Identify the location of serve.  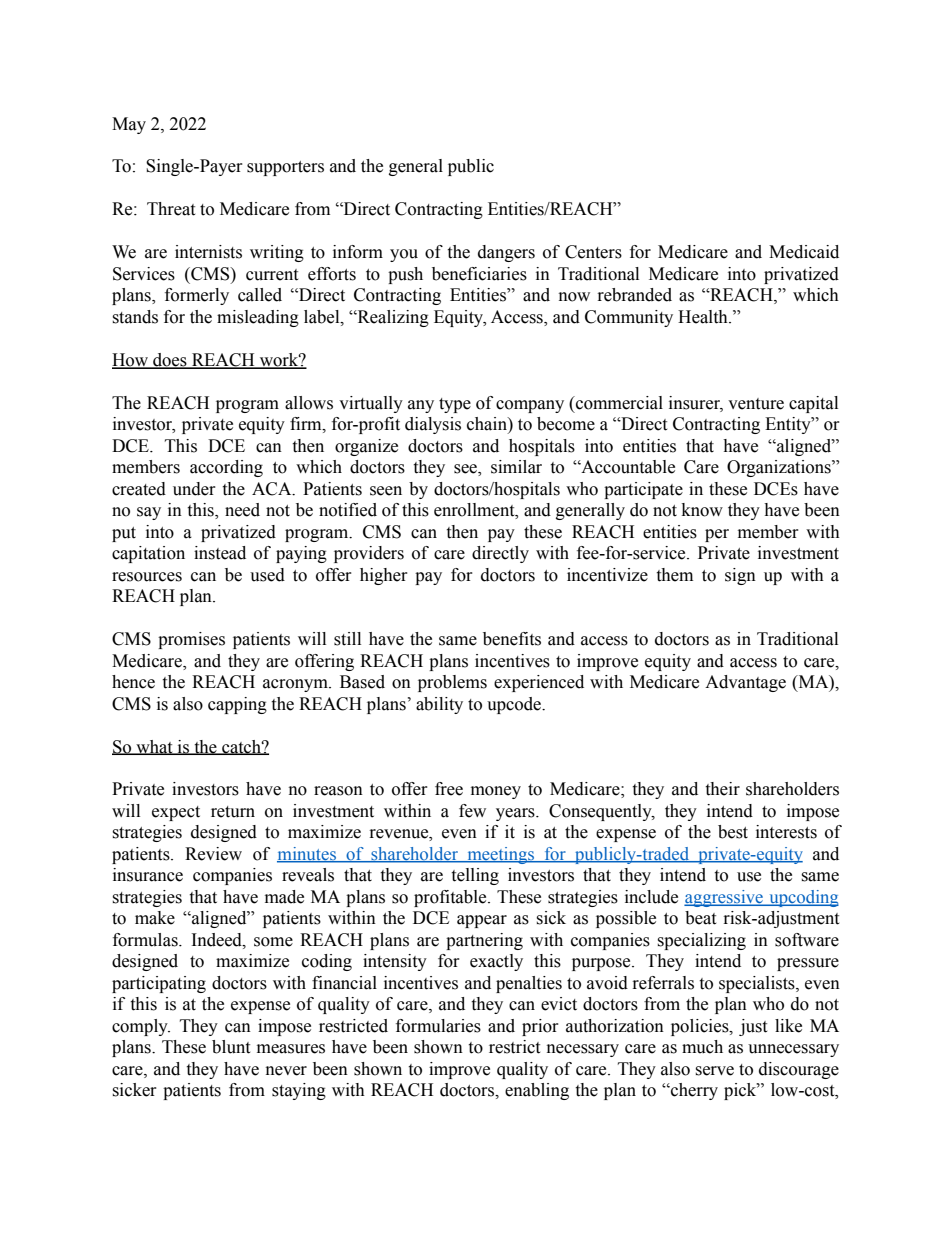
(714, 1071).
